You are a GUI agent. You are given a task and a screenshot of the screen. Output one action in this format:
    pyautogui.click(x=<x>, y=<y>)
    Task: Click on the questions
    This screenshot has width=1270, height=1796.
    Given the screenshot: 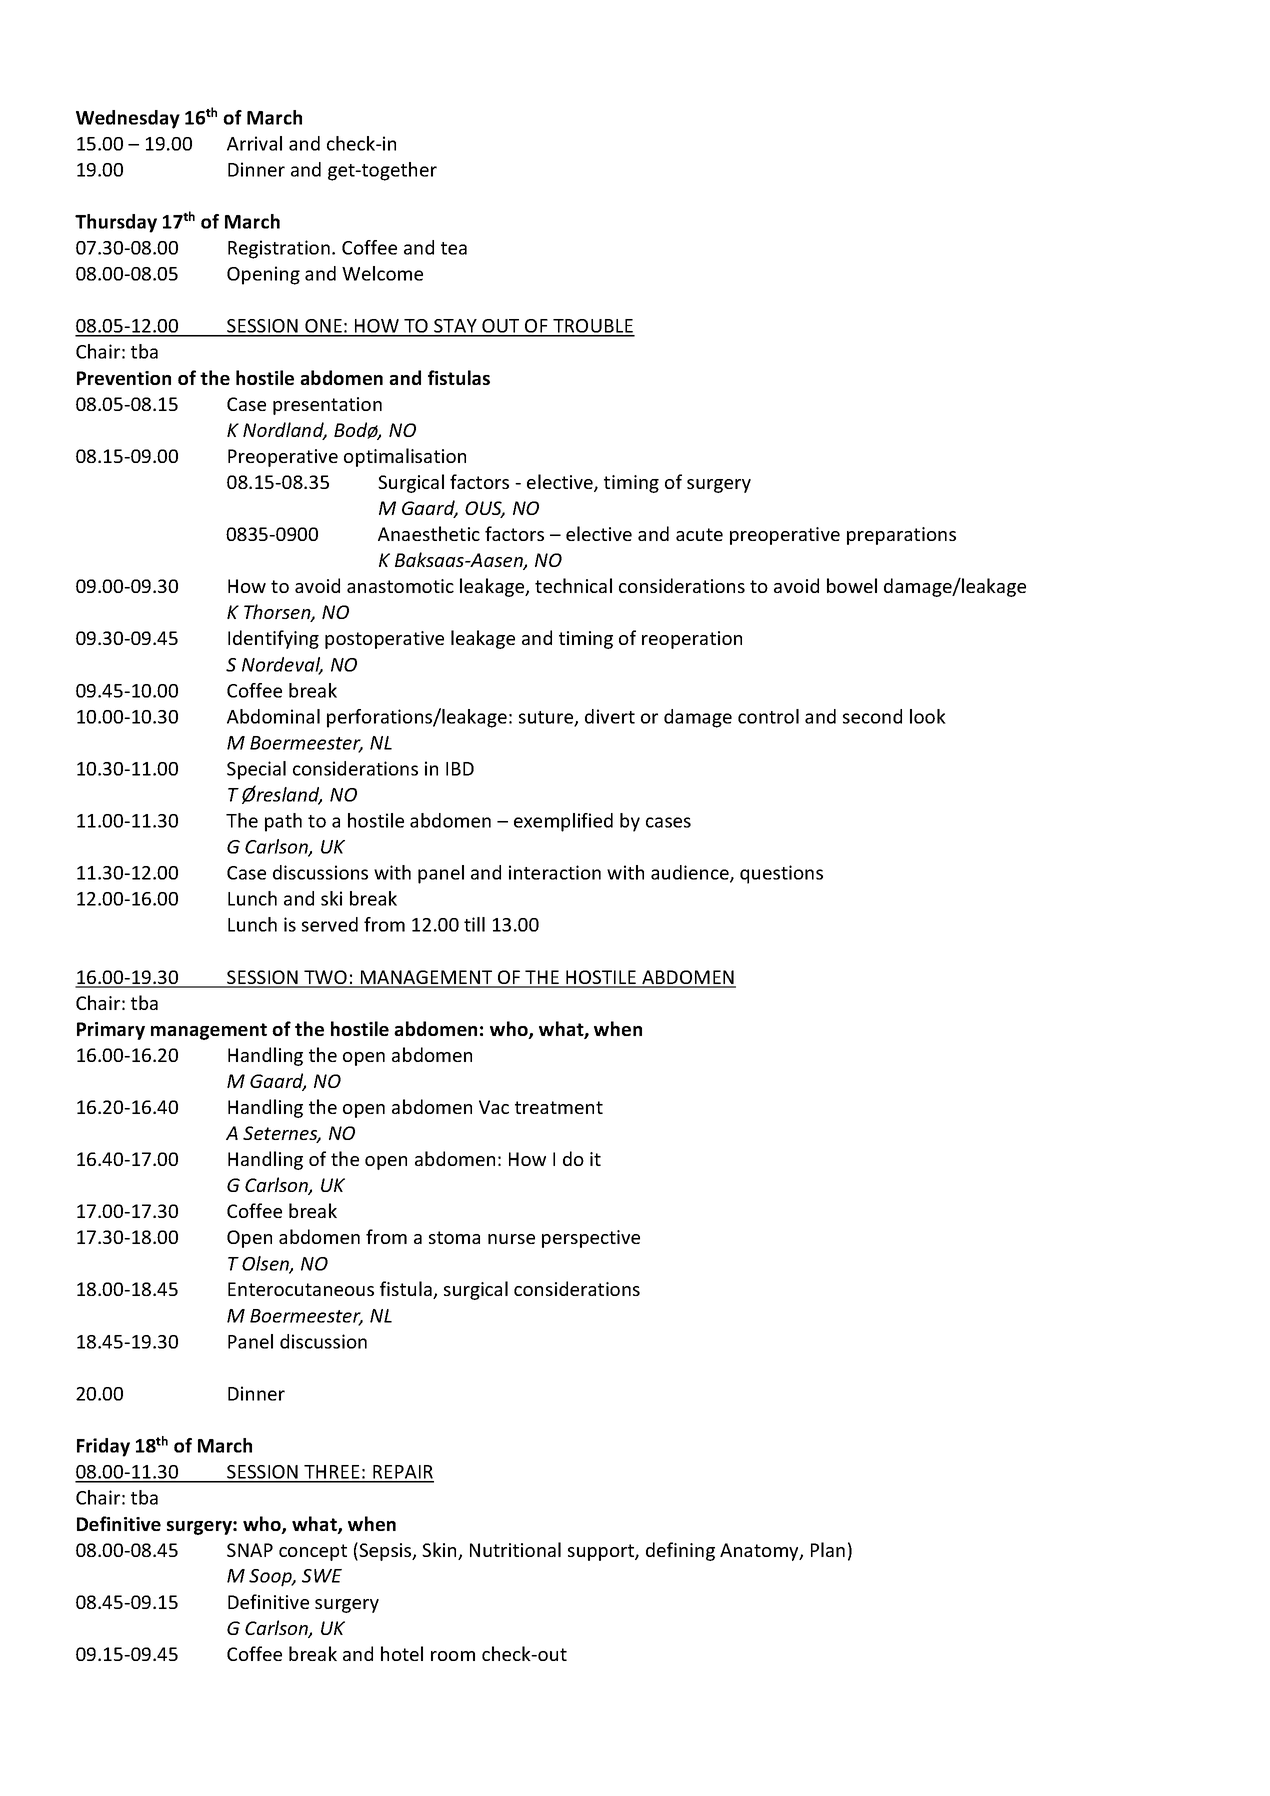 What is the action you would take?
    pyautogui.click(x=781, y=874)
